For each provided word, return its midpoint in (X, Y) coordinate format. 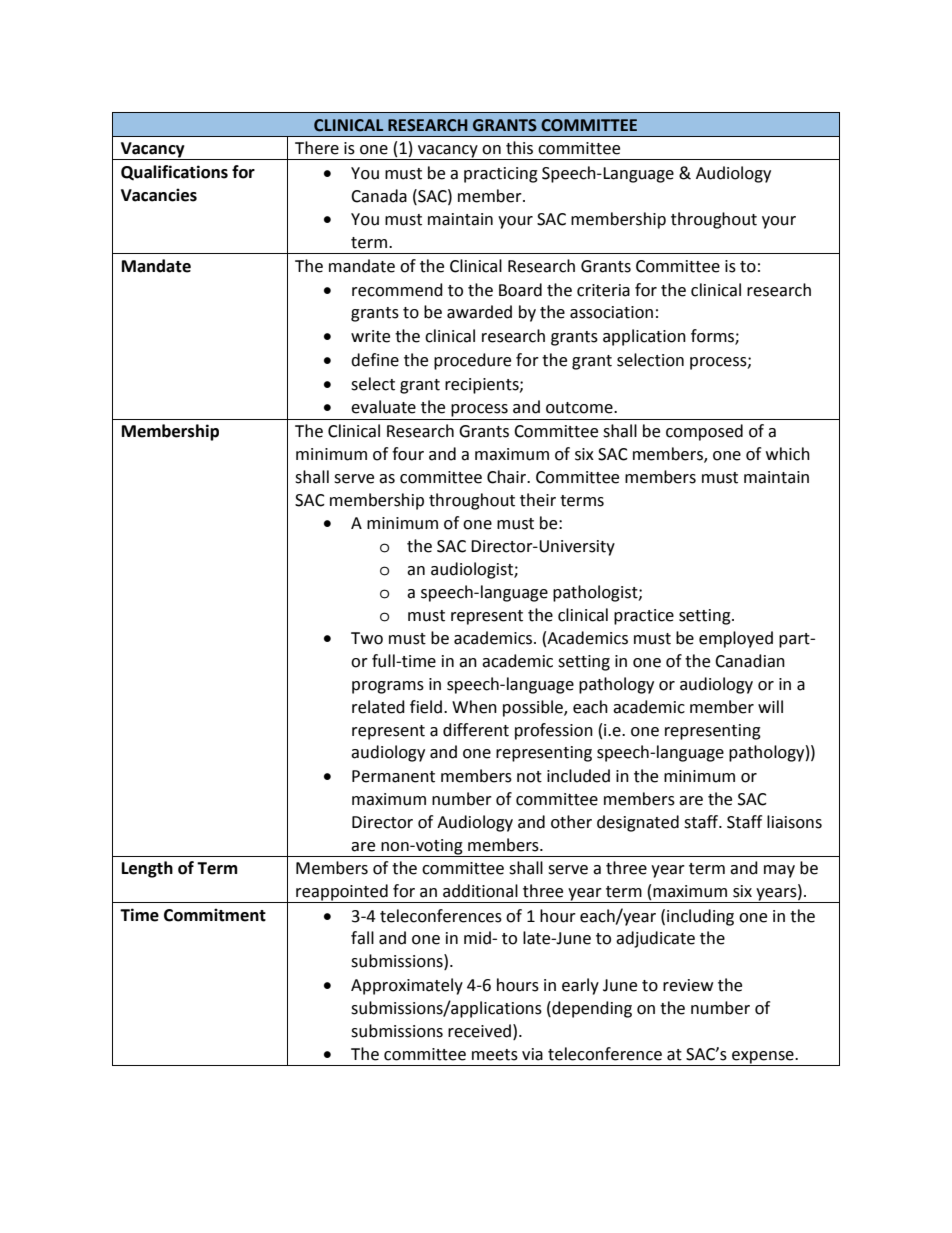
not (529, 777)
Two (367, 638)
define (375, 360)
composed (704, 432)
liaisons (794, 822)
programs (388, 687)
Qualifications (174, 172)
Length (147, 869)
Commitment (215, 915)
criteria (603, 290)
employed (736, 639)
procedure (472, 361)
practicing (501, 175)
